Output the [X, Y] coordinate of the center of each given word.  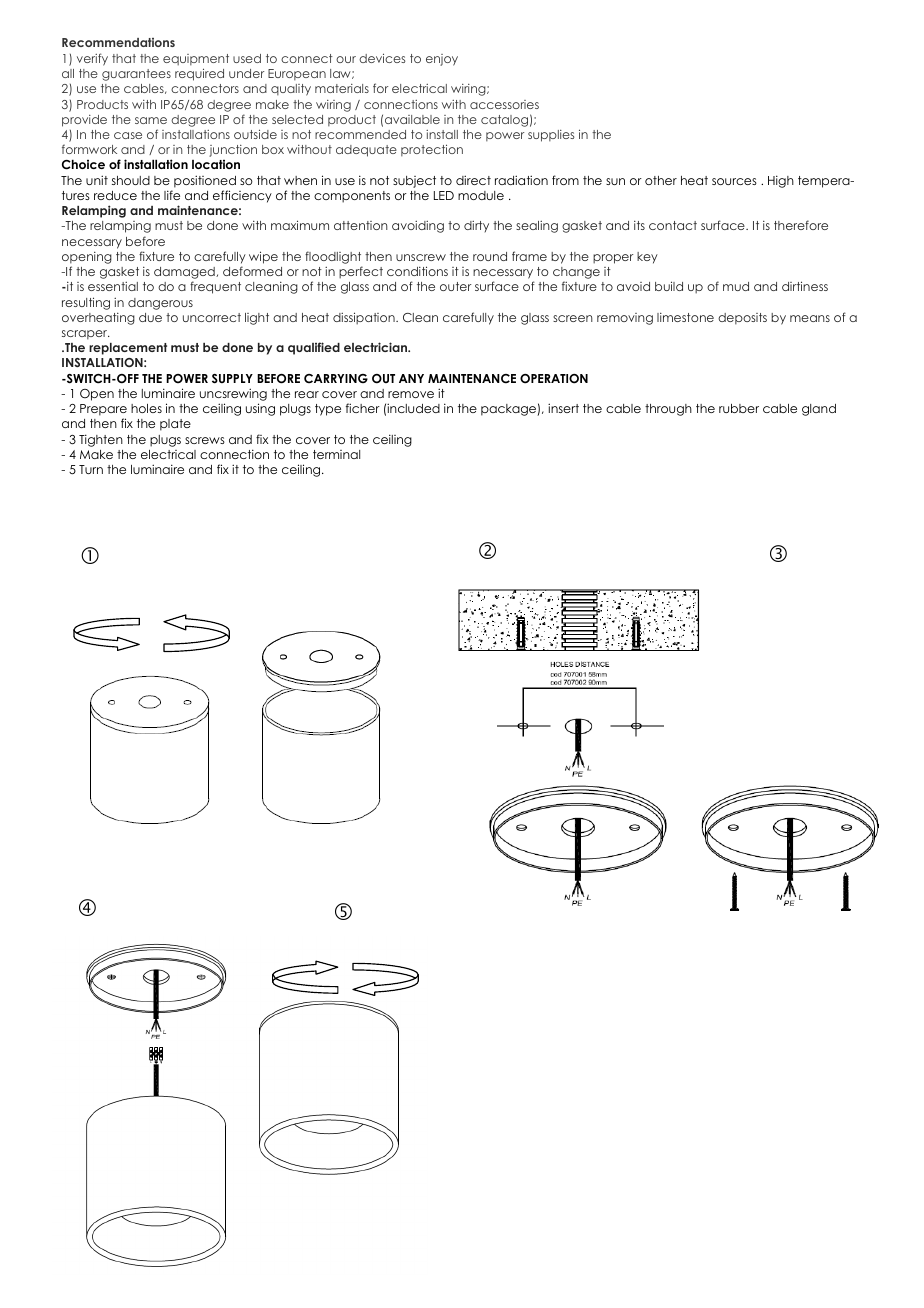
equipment [196, 59]
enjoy [442, 60]
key [647, 258]
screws [205, 440]
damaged [185, 274]
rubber [739, 408]
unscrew [421, 257]
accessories [504, 104]
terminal [336, 454]
